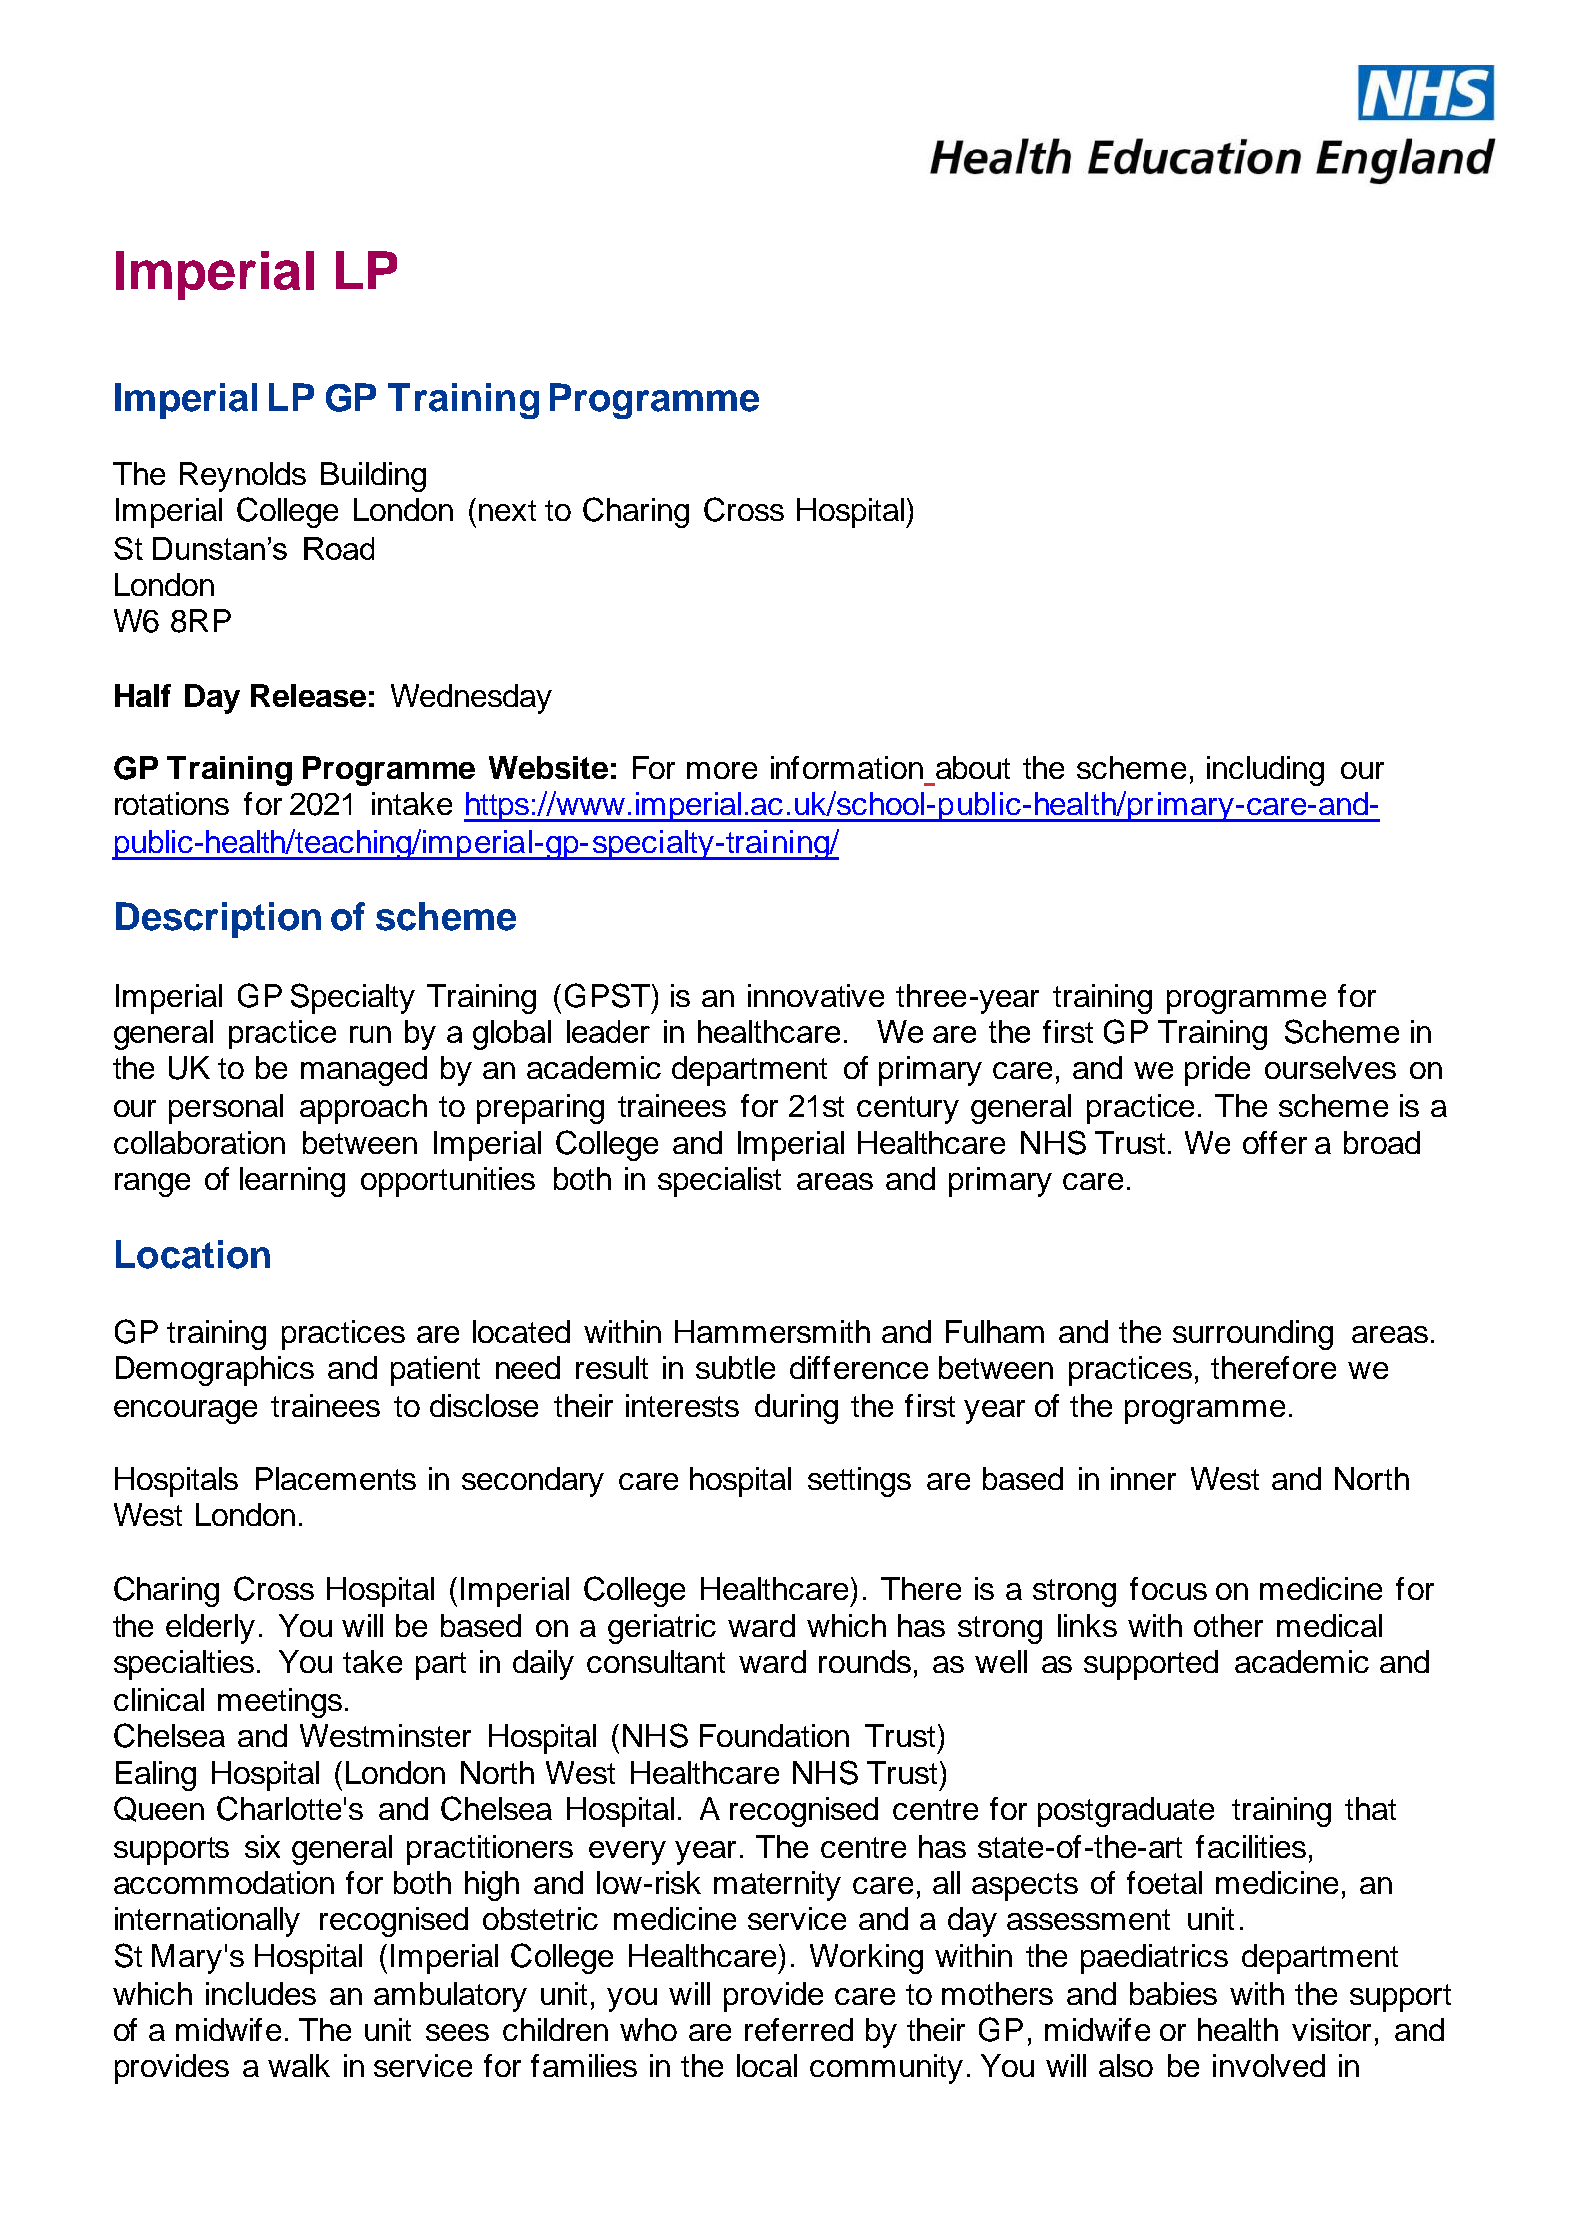 The width and height of the document is (1582, 2239). Describe the element at coordinates (1217, 1071) in the document. I see `pride` at that location.
